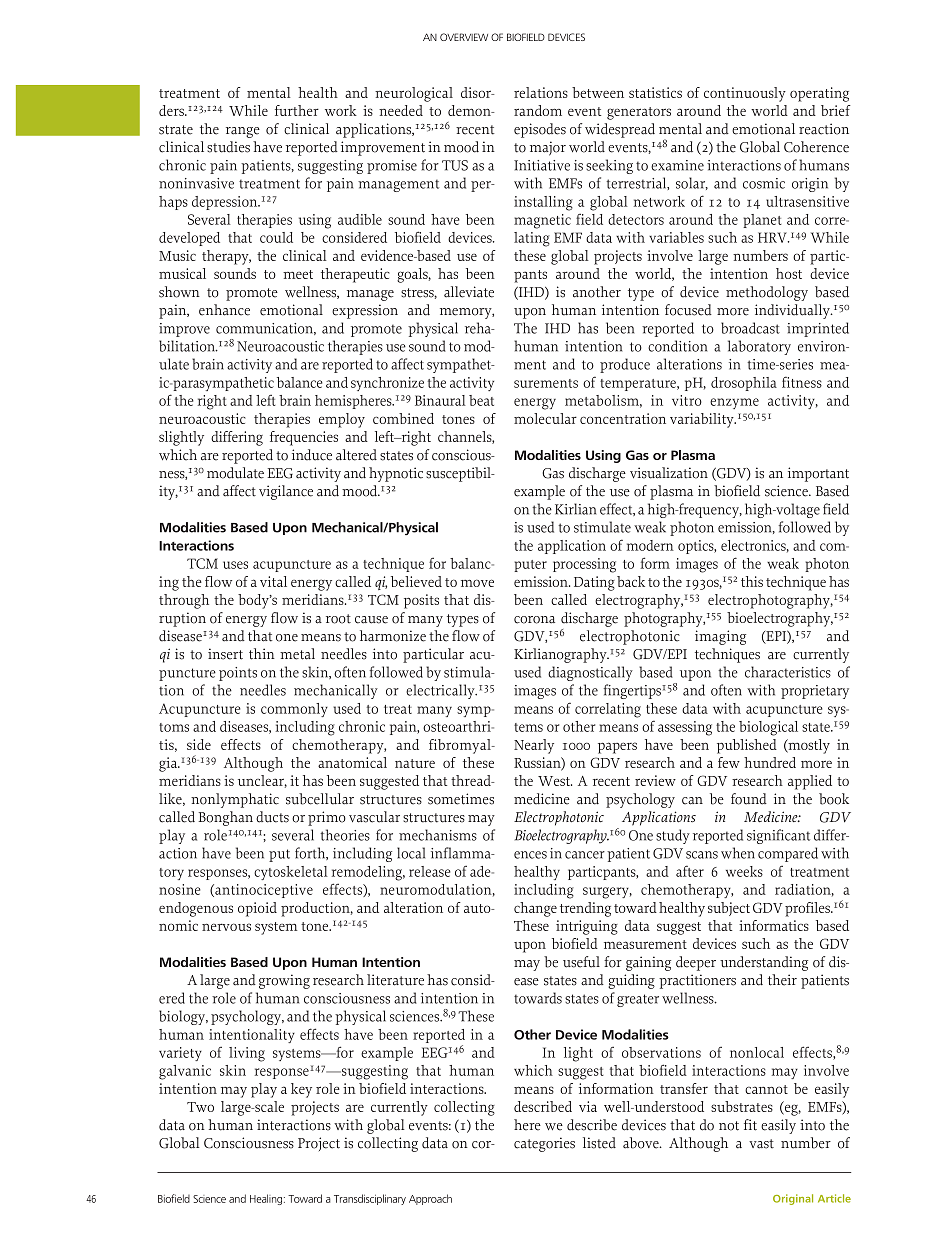  I want to click on continuously, so click(745, 94).
